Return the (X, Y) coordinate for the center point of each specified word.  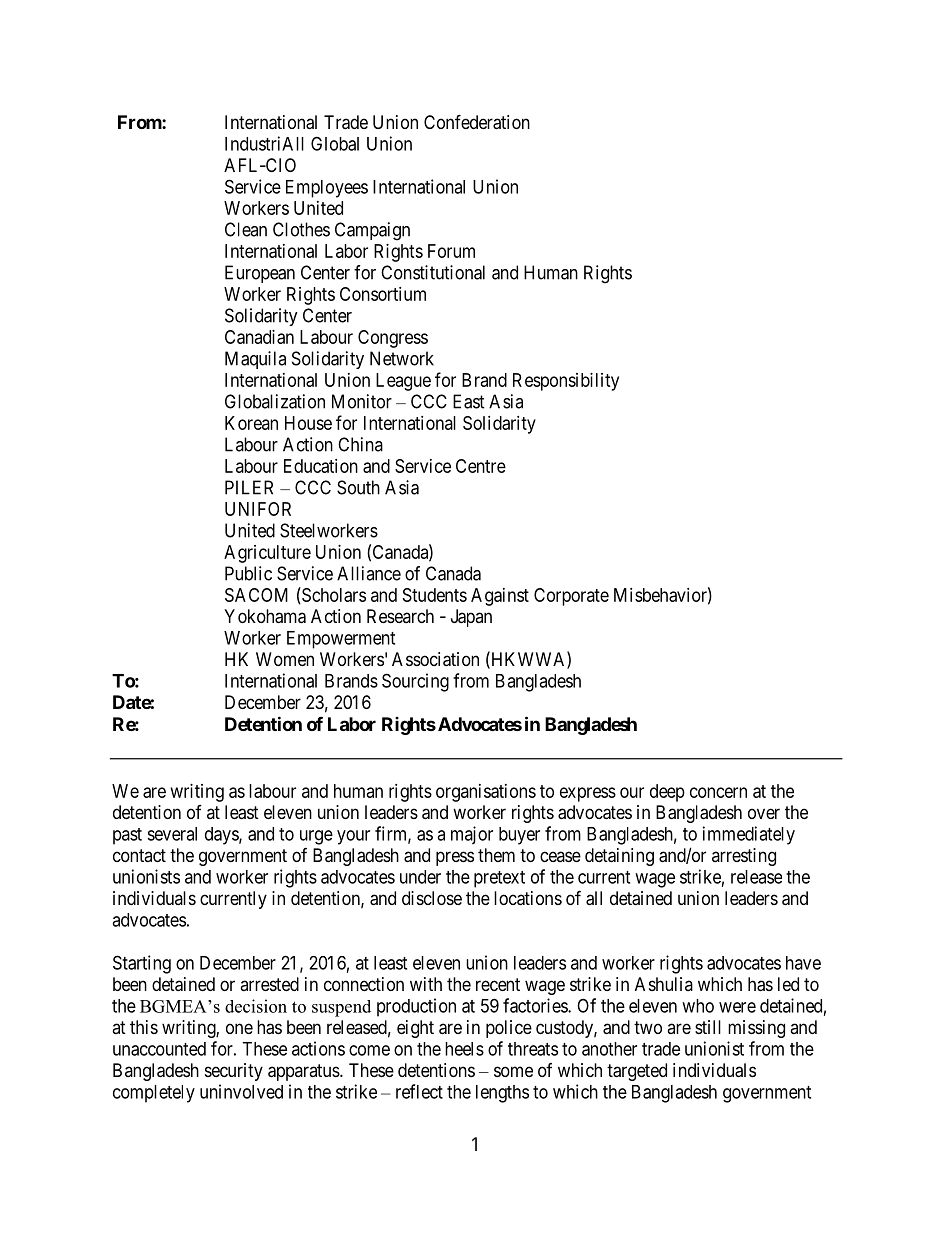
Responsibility (566, 382)
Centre (481, 466)
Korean (251, 423)
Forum (451, 251)
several (172, 834)
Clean (246, 229)
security (234, 1072)
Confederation (477, 122)
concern (718, 792)
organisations (486, 793)
